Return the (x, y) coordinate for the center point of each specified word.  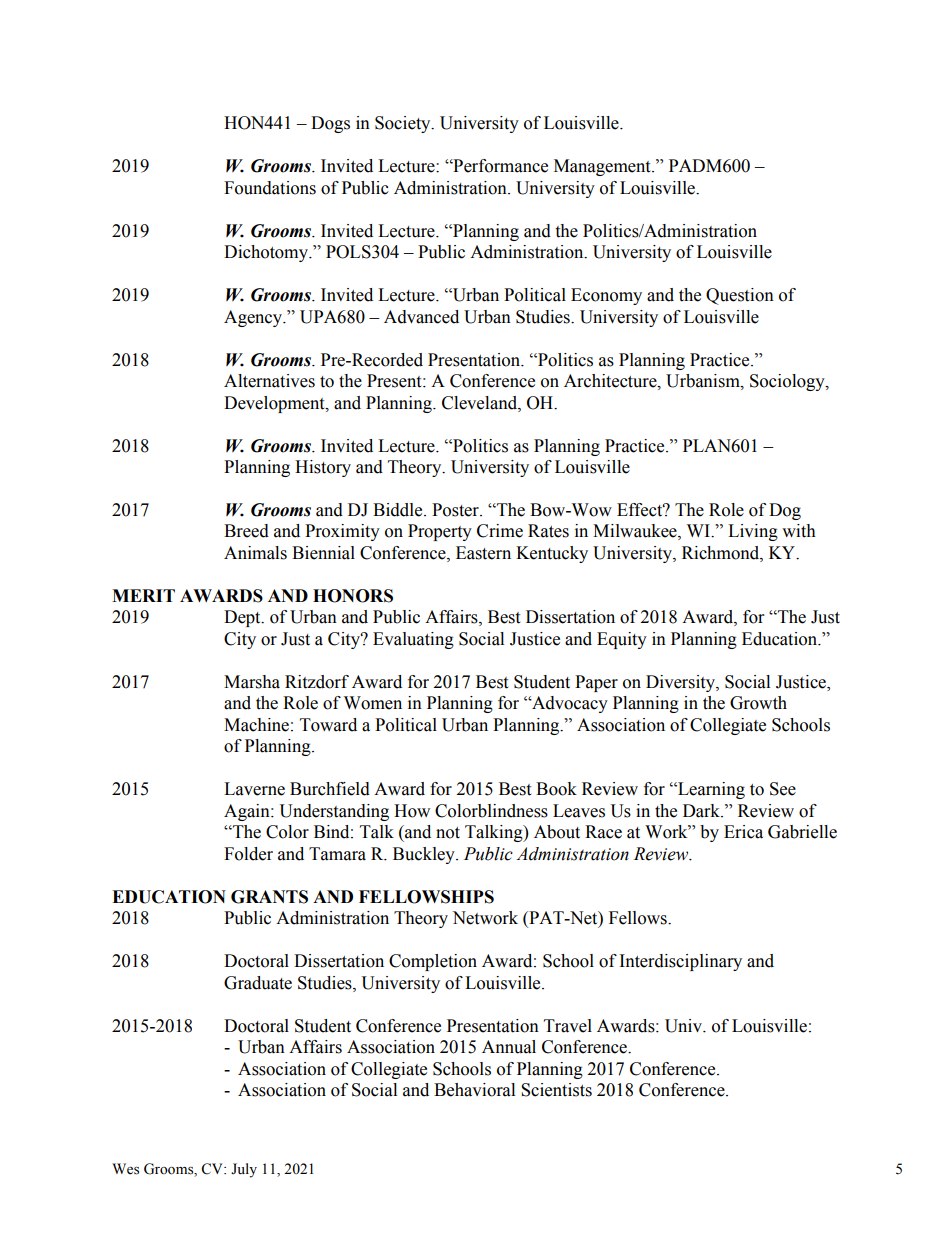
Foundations (270, 188)
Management (603, 167)
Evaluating (413, 640)
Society (404, 124)
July (244, 1170)
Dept (243, 618)
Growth (758, 703)
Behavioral (474, 1090)
